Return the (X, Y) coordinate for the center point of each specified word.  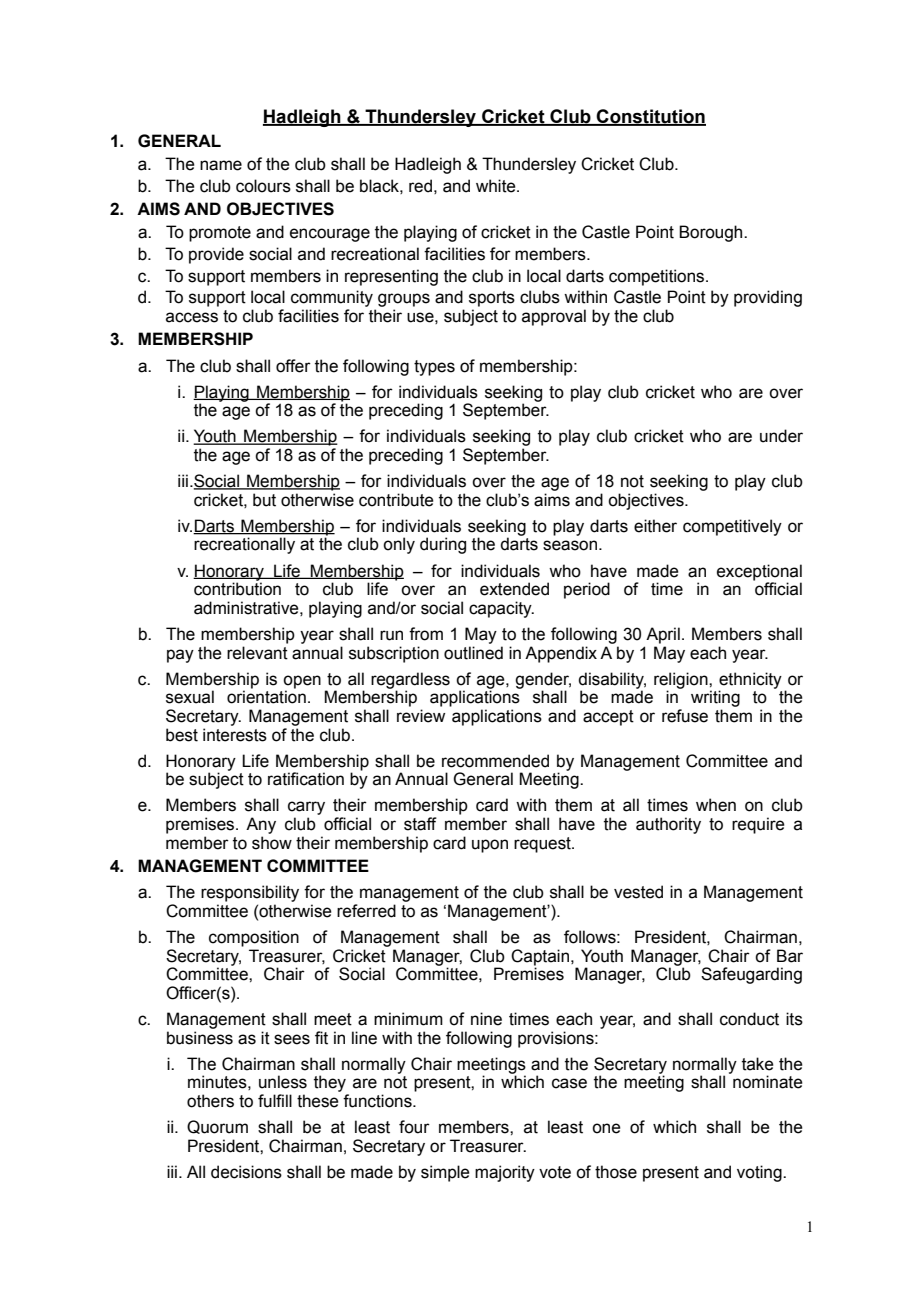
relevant (257, 653)
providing (768, 298)
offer (293, 366)
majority (505, 1173)
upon (490, 846)
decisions (246, 1172)
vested (638, 892)
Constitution (650, 117)
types (434, 368)
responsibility (250, 893)
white (497, 186)
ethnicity (750, 681)
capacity (501, 609)
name (221, 165)
